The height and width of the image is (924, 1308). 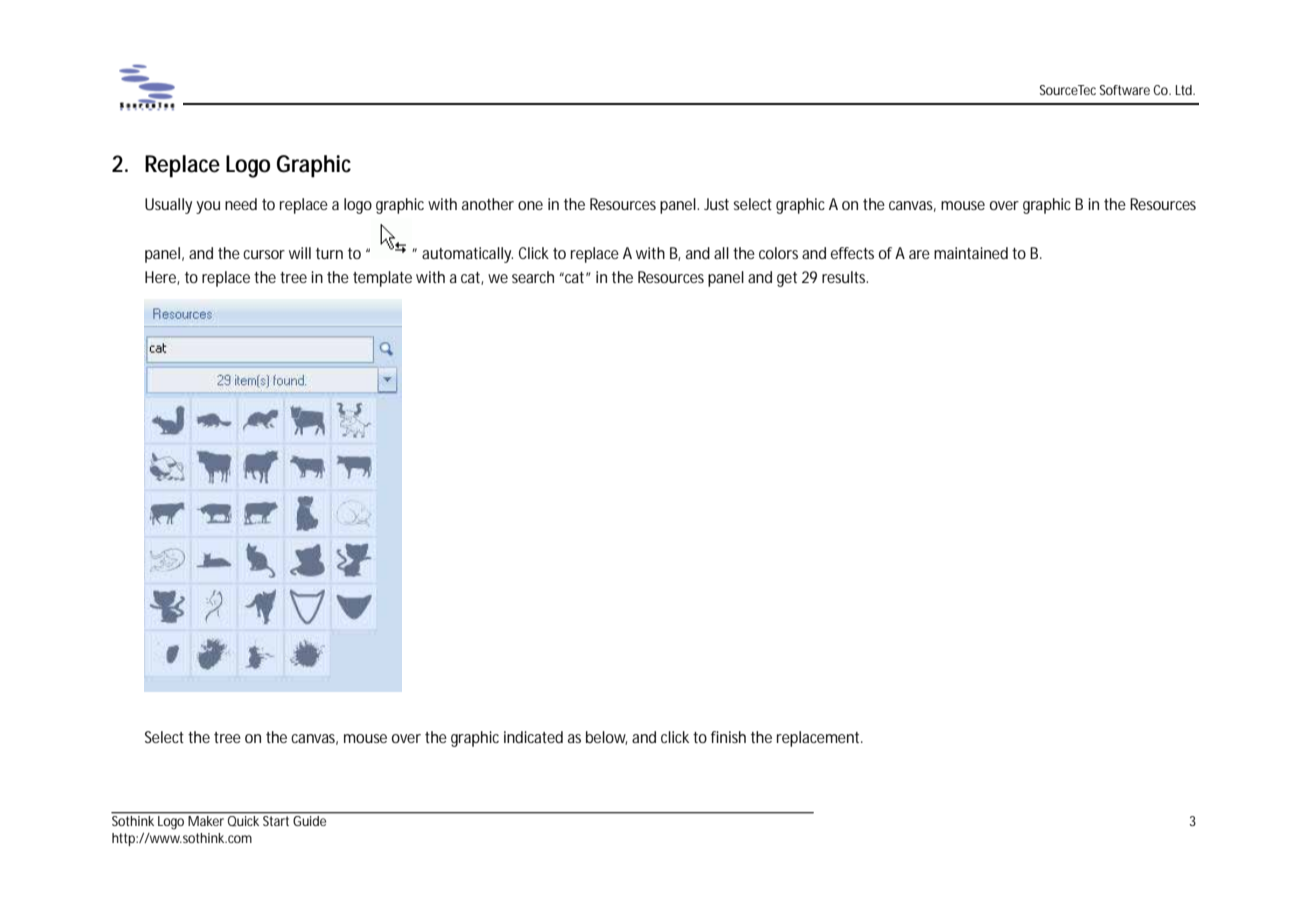 What do you see at coordinates (971, 253) in the image?
I see `maintained` at bounding box center [971, 253].
